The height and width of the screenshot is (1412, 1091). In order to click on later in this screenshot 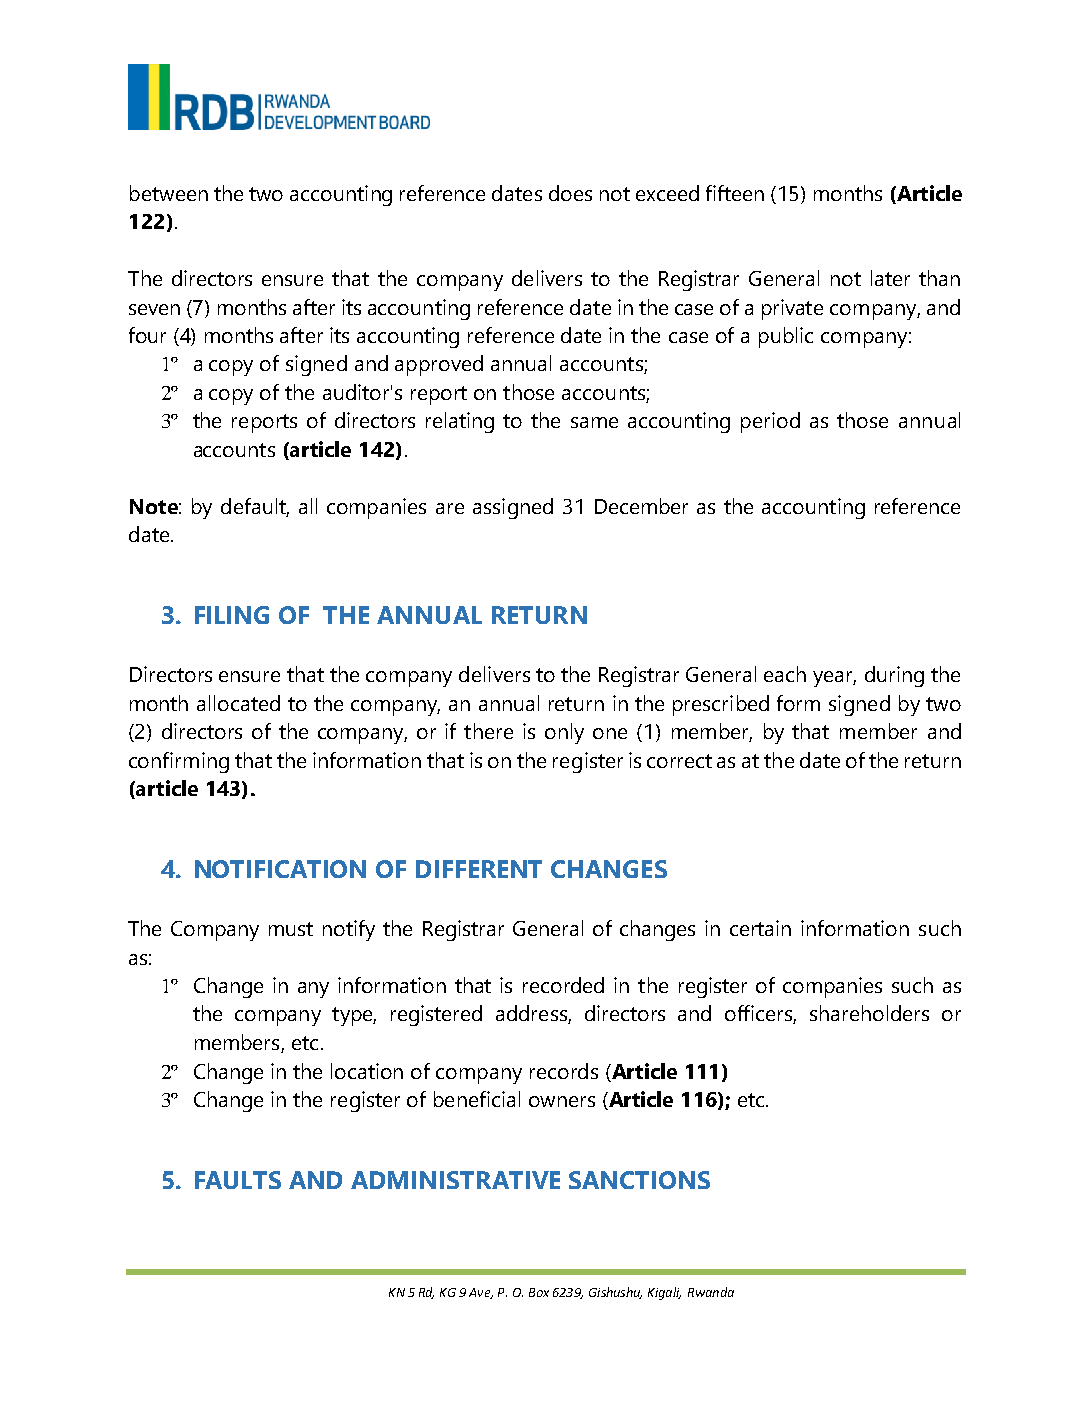, I will do `click(890, 278)`.
